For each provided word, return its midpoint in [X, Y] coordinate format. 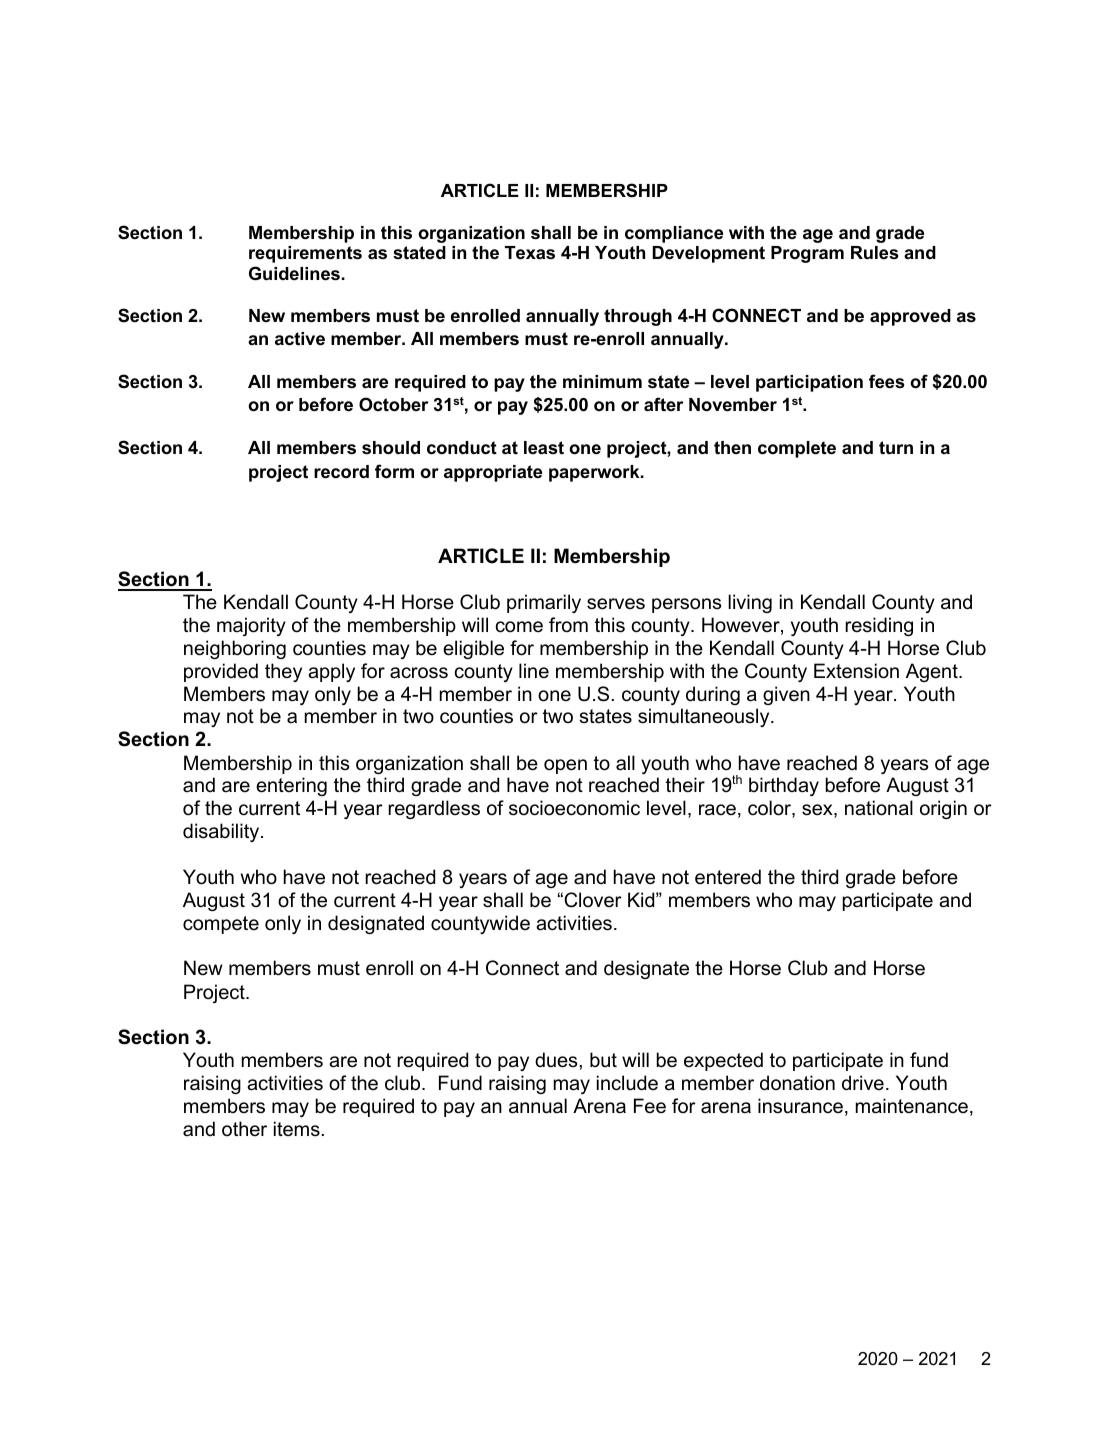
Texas [530, 253]
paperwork [595, 473]
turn [896, 447]
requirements [305, 254]
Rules [875, 252]
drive [863, 1083]
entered [728, 877]
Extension [856, 671]
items [297, 1129]
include [627, 1083]
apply [331, 672]
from [568, 625]
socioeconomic [574, 808]
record [341, 472]
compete [221, 925]
